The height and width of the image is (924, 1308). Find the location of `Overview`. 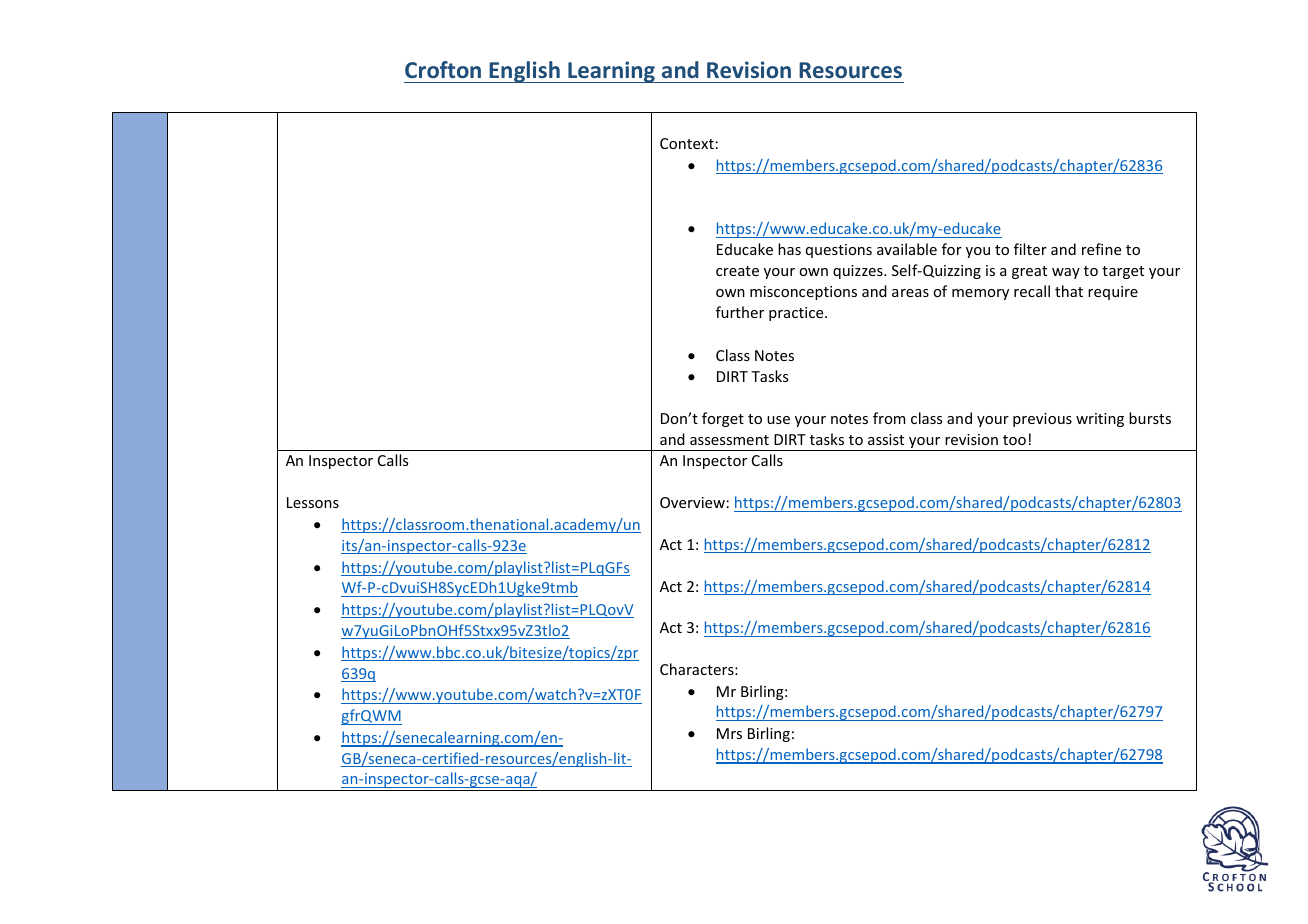

Overview is located at coordinates (692, 502).
